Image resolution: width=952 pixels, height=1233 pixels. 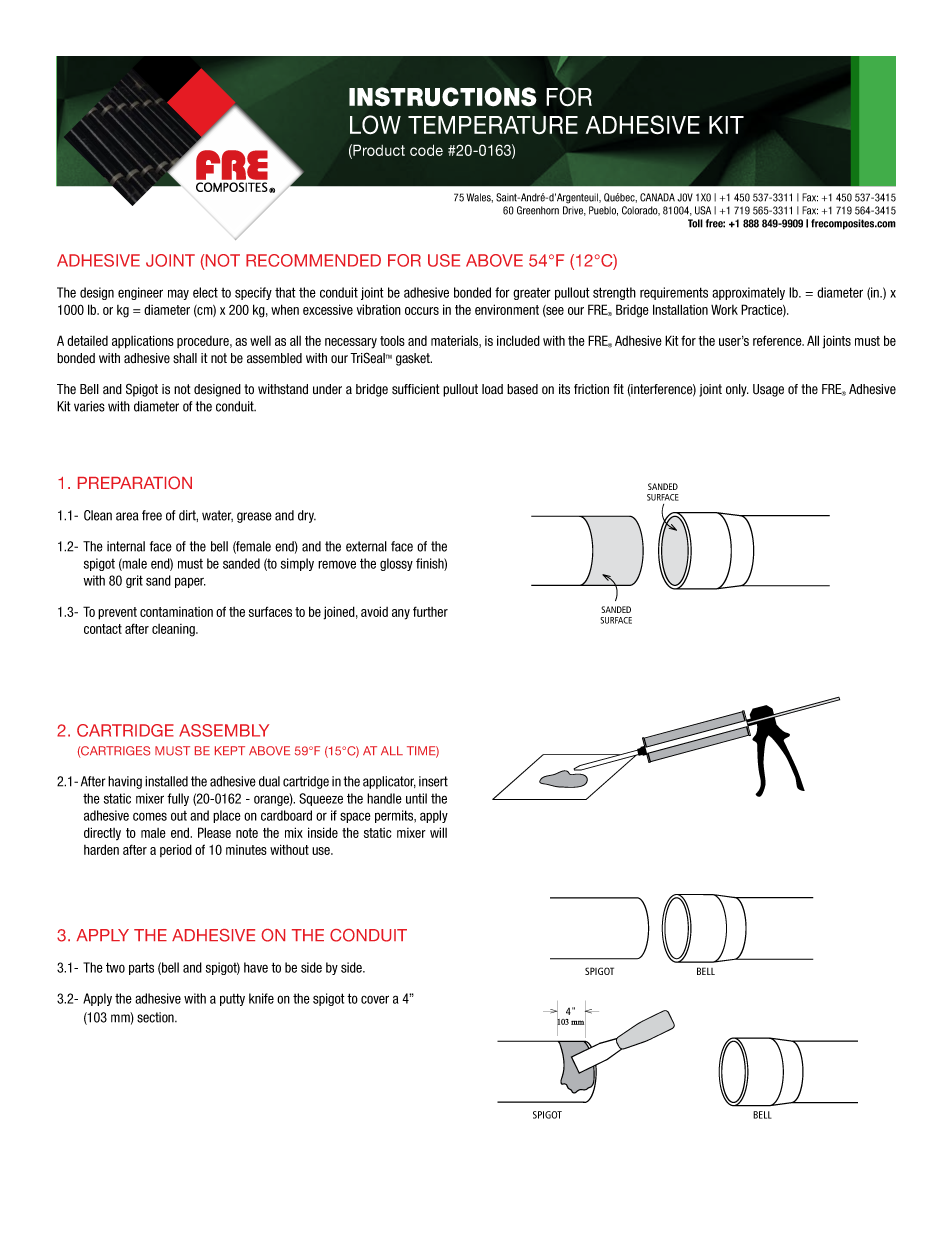 I want to click on paper, so click(x=190, y=582).
